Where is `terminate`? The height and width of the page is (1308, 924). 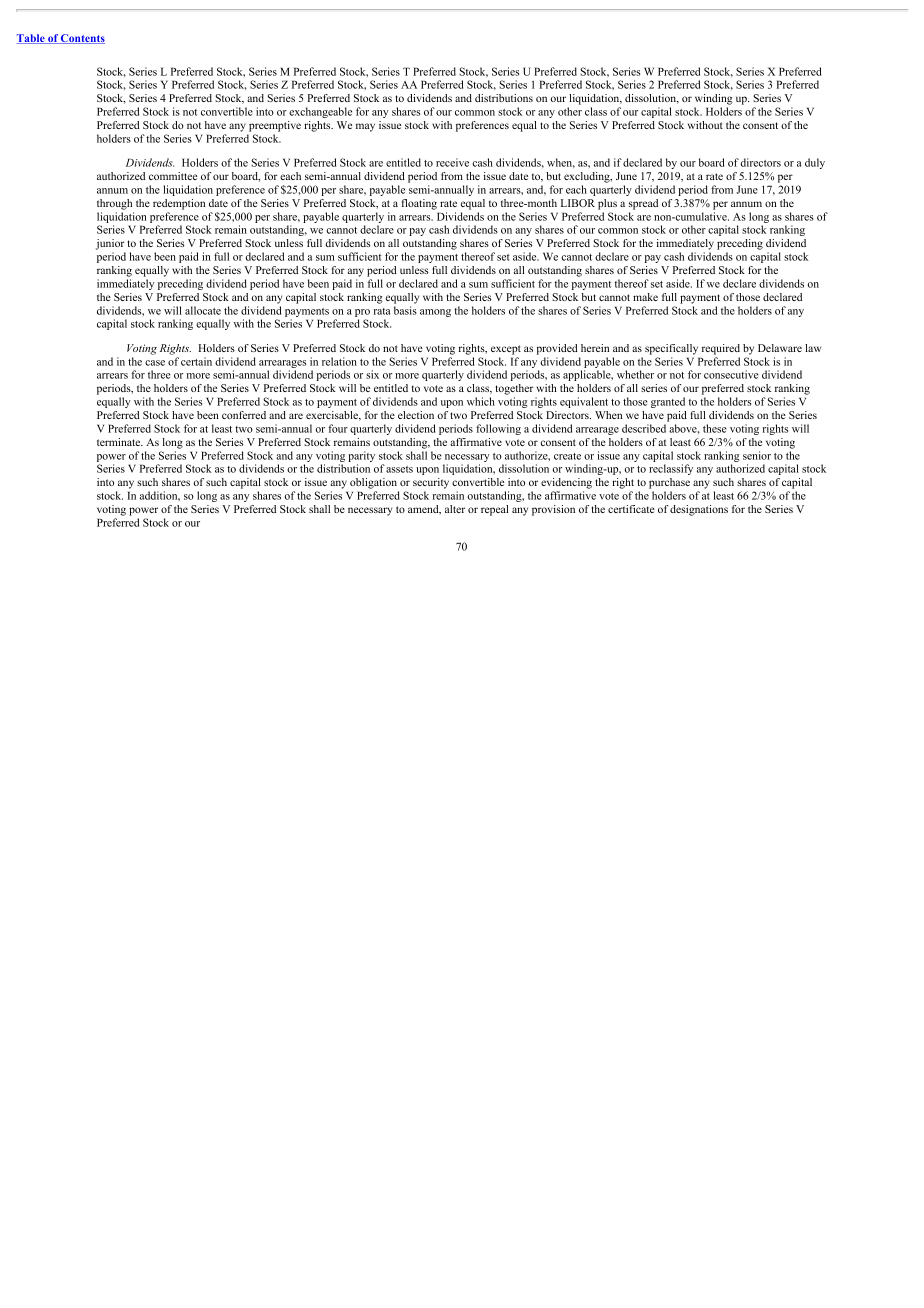
terminate is located at coordinates (120, 442).
